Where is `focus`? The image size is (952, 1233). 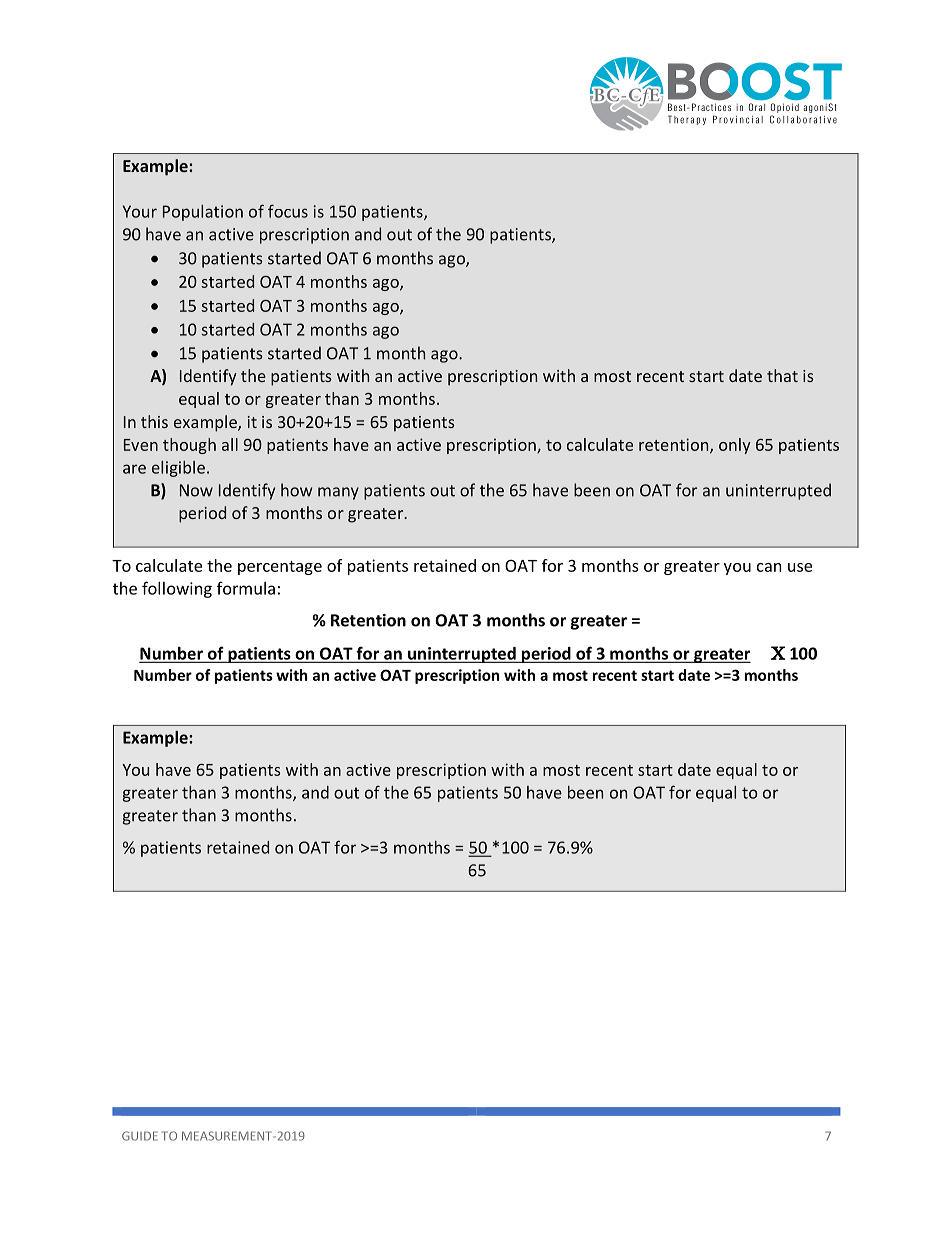 focus is located at coordinates (288, 211).
